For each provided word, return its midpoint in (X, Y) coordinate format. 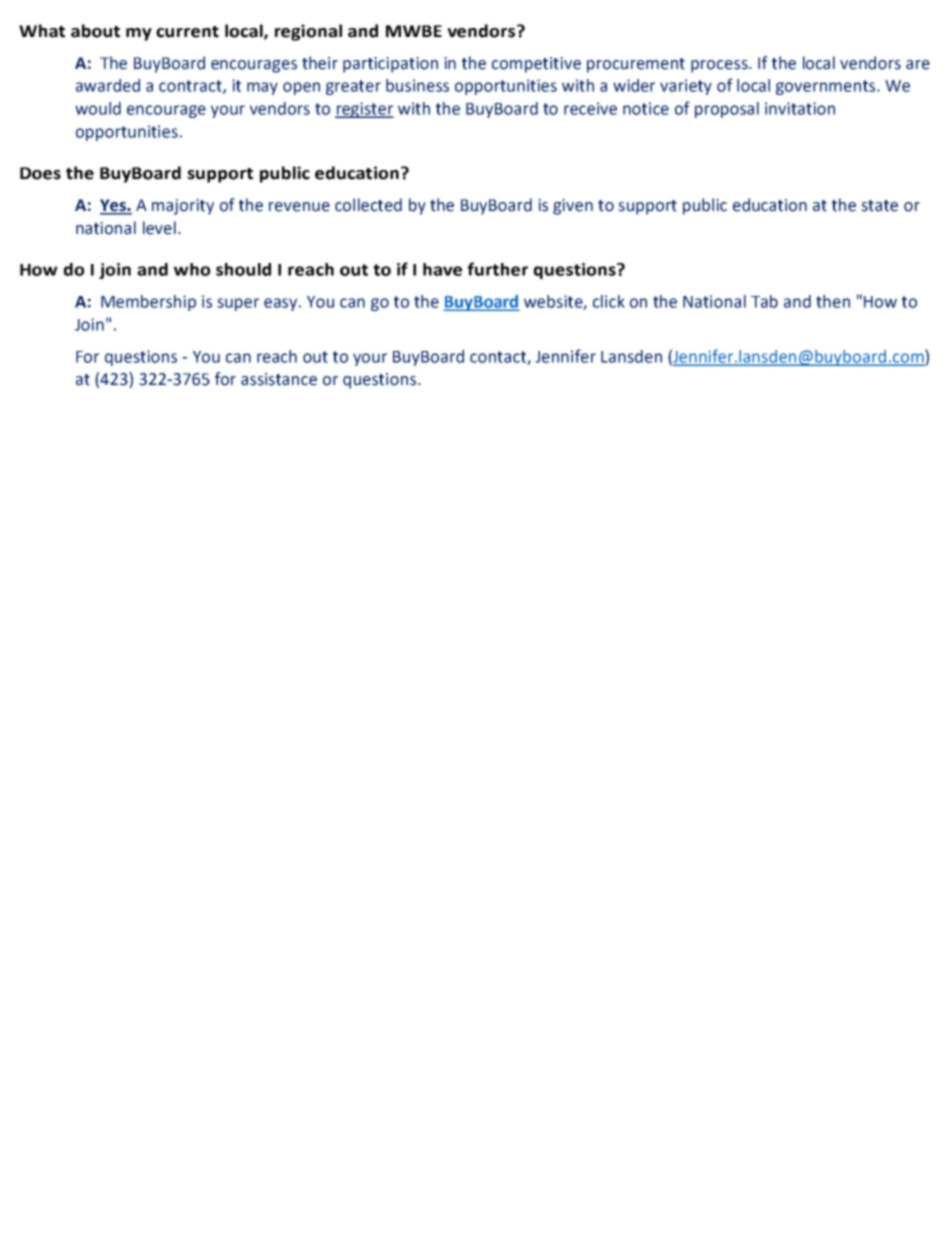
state (879, 206)
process (720, 66)
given (573, 207)
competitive (536, 65)
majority (183, 207)
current (187, 32)
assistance (279, 379)
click (609, 301)
